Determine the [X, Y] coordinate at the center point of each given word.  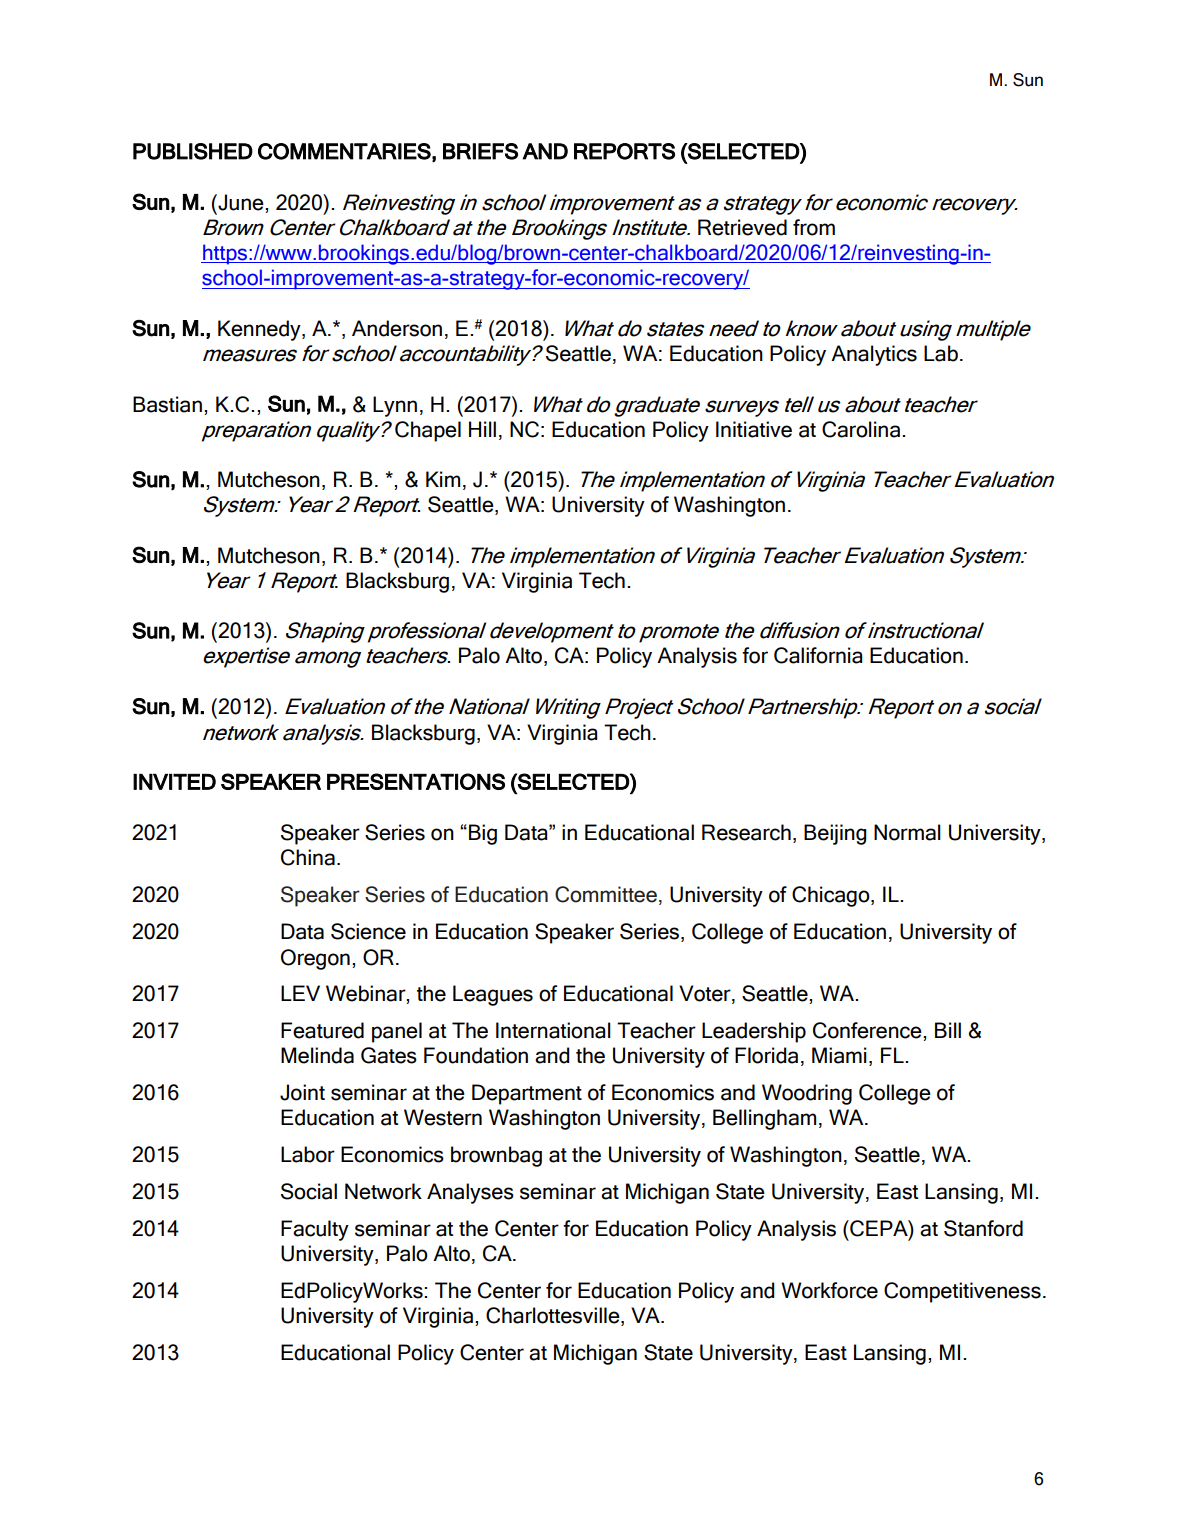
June [241, 202]
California [818, 655]
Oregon [315, 959]
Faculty [315, 1230]
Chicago [832, 896]
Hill [482, 429]
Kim [443, 479]
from [814, 227]
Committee [606, 894]
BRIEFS [480, 151]
